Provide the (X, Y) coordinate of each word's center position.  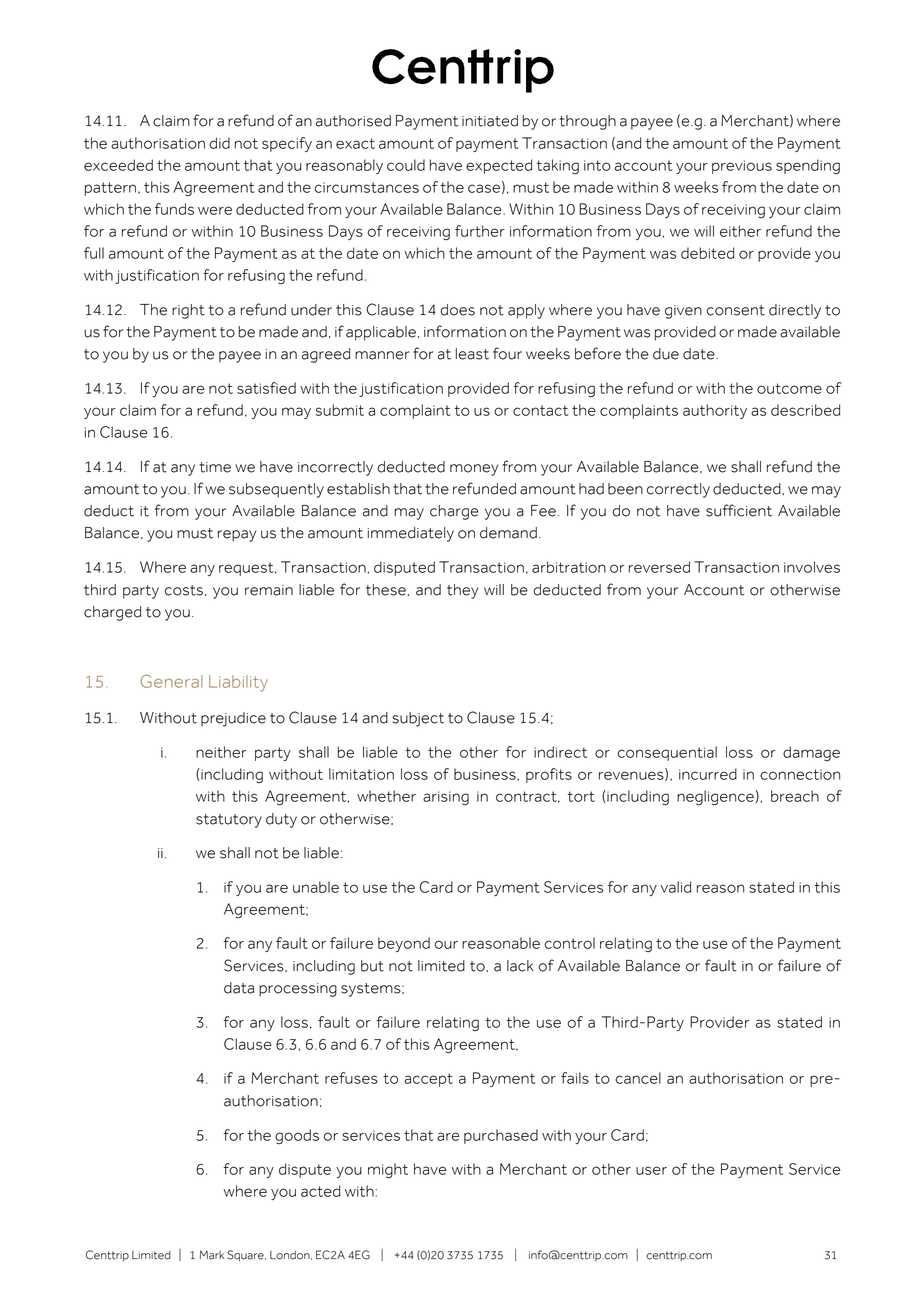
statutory (229, 821)
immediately (411, 534)
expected (499, 166)
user (651, 1170)
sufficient (739, 510)
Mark (212, 1255)
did (219, 143)
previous (742, 167)
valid (675, 887)
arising (446, 798)
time (215, 467)
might (388, 1170)
